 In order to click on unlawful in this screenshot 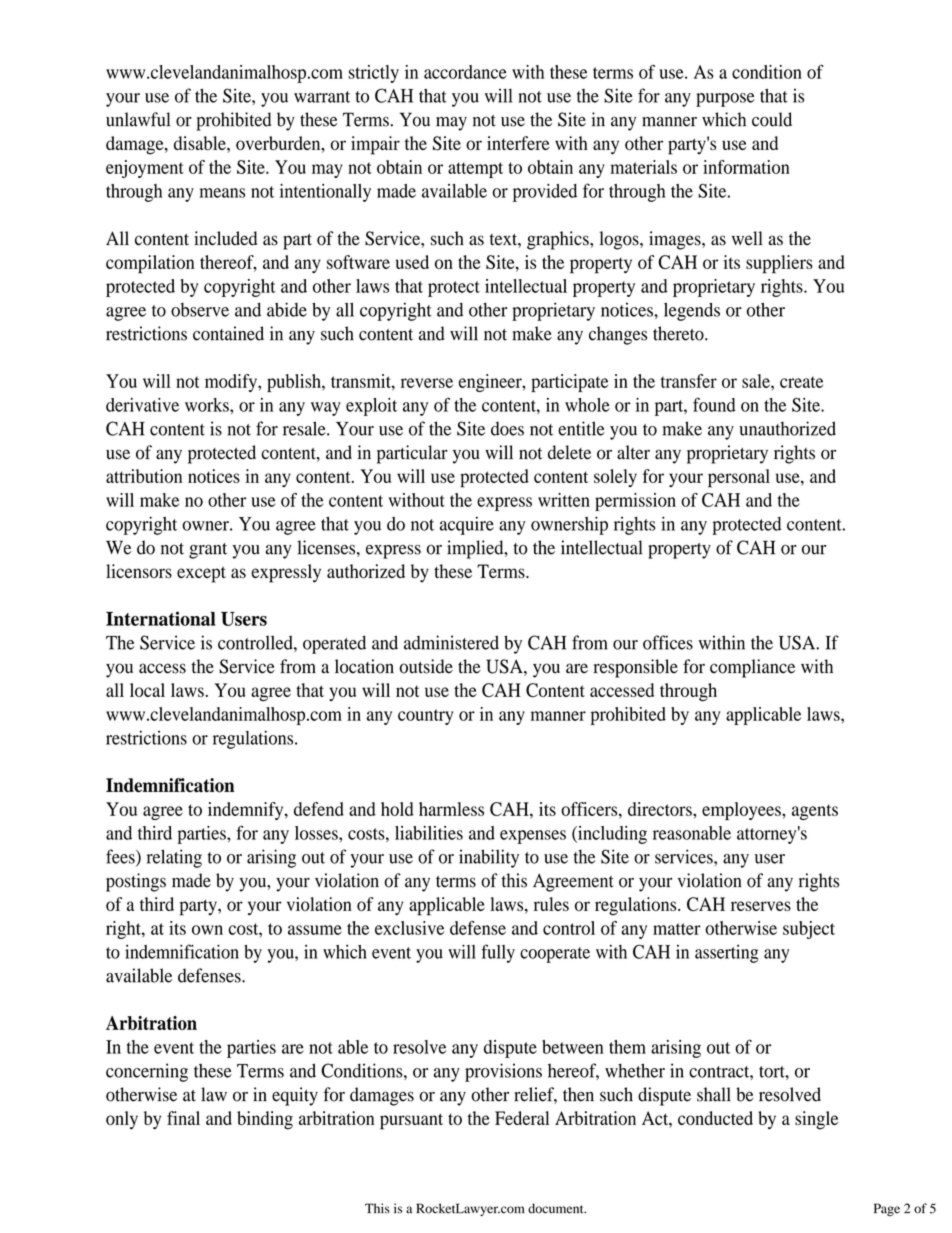, I will do `click(138, 119)`.
